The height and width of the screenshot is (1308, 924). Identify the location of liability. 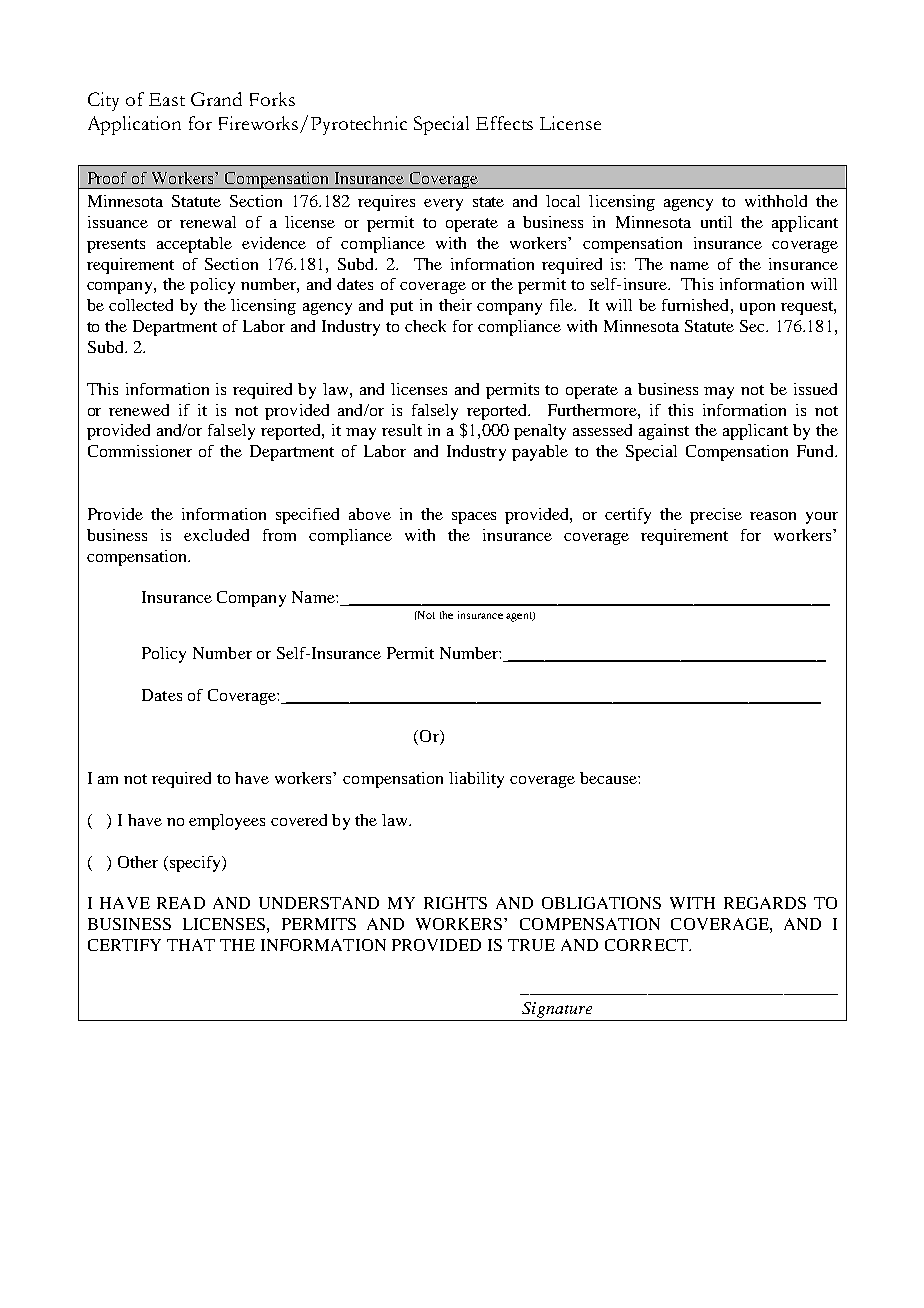
(476, 780).
